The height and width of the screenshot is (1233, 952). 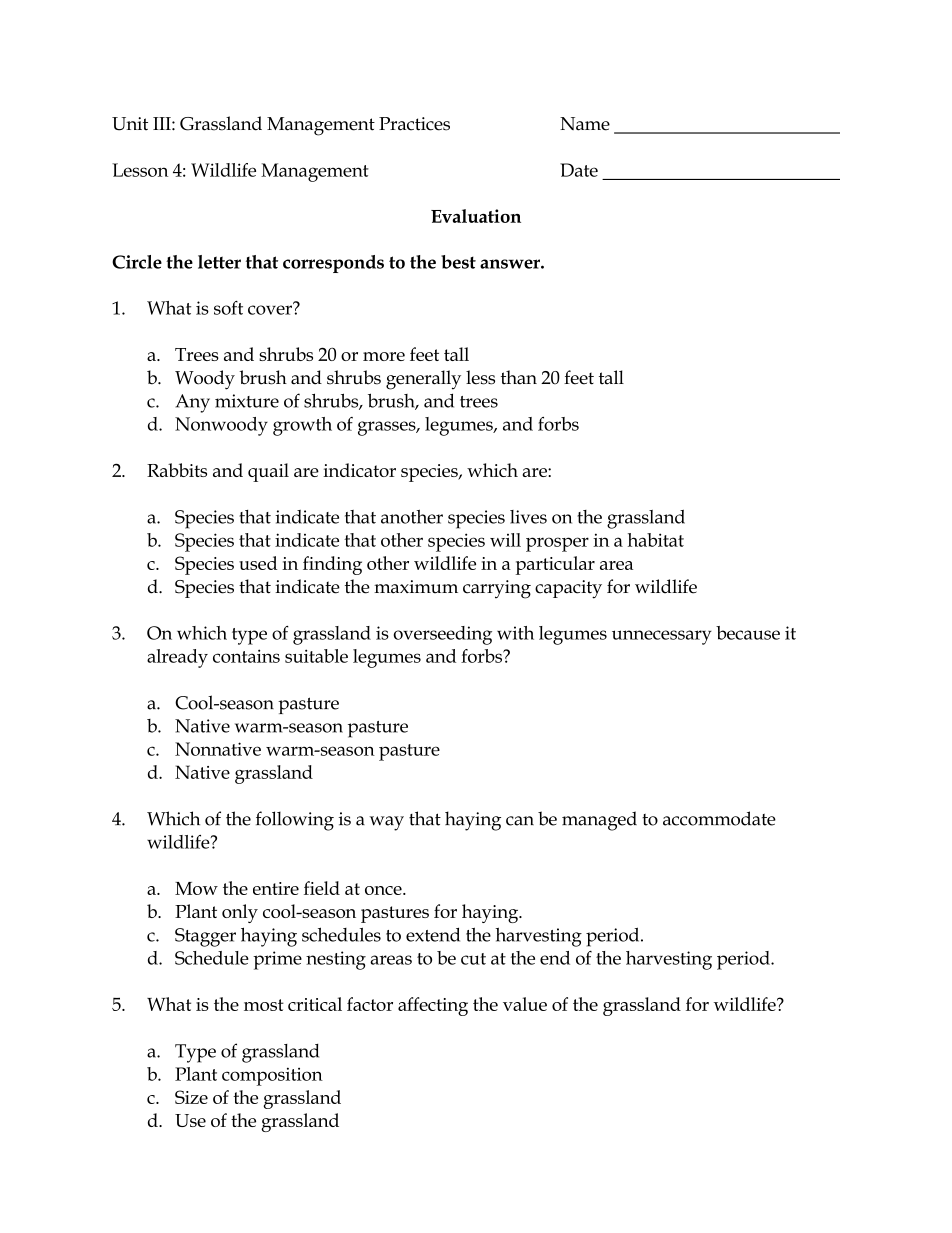 What do you see at coordinates (662, 637) in the screenshot?
I see `unnecessary` at bounding box center [662, 637].
